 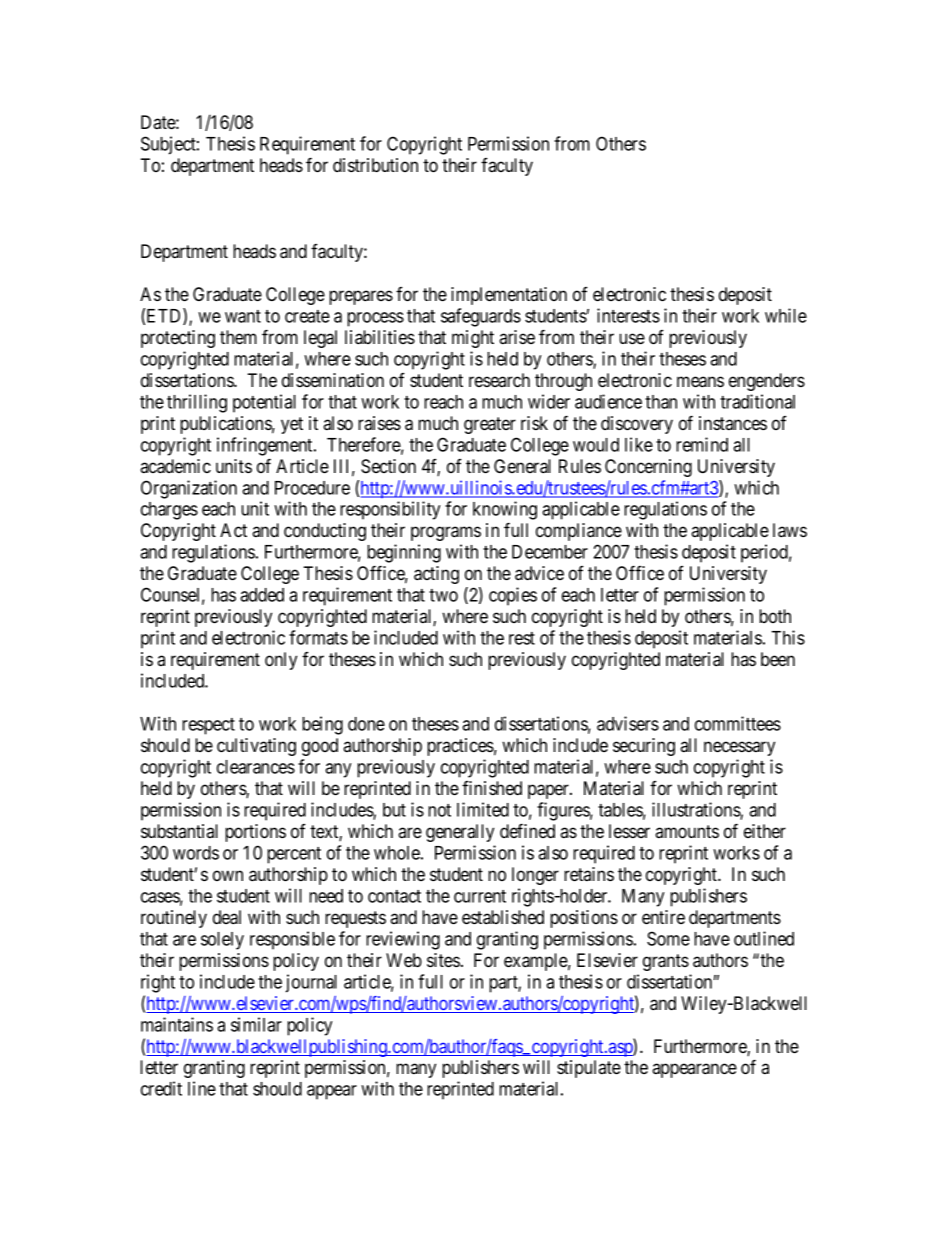 What do you see at coordinates (666, 962) in the page?
I see `grants` at bounding box center [666, 962].
